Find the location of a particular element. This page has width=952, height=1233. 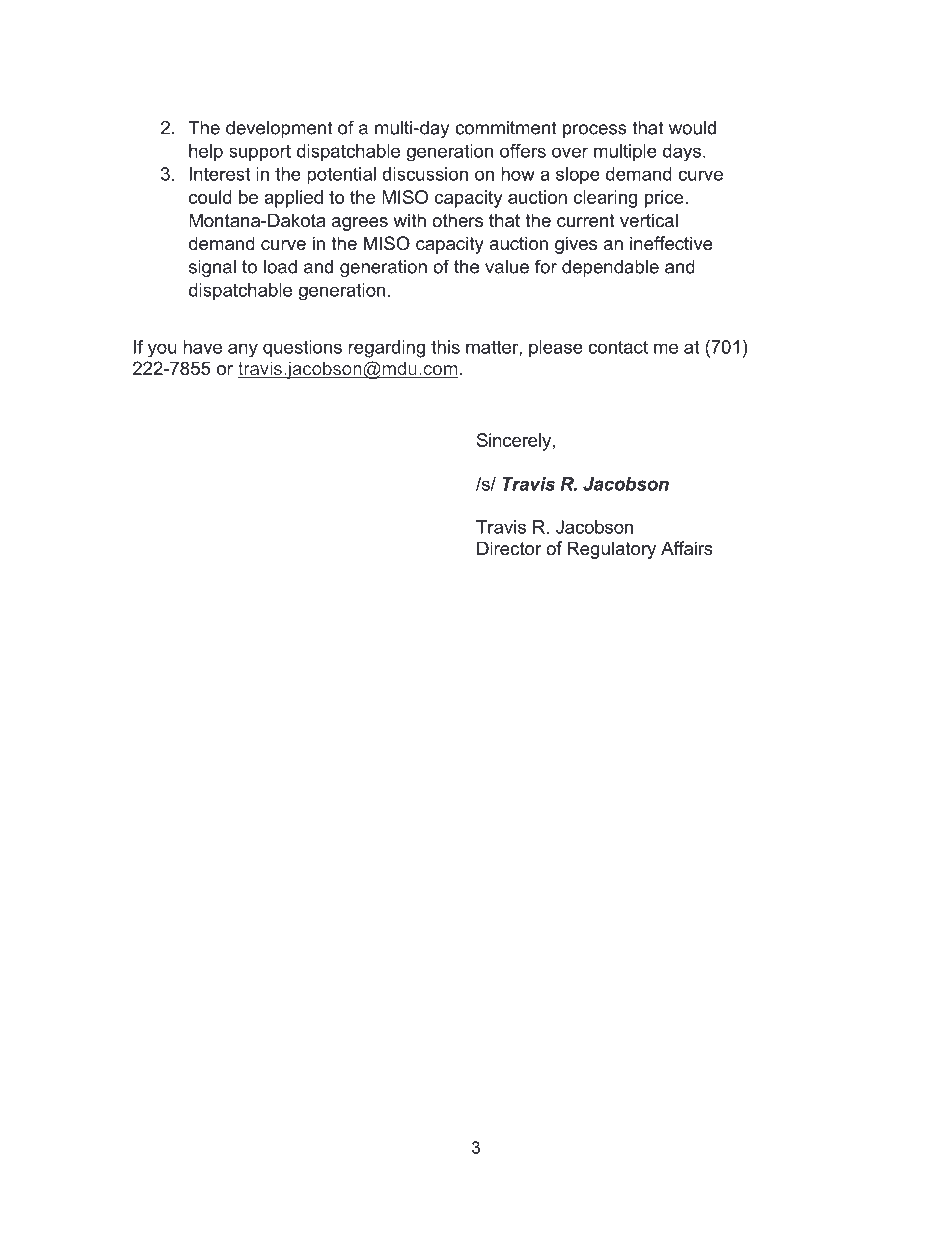

contact is located at coordinates (618, 347).
